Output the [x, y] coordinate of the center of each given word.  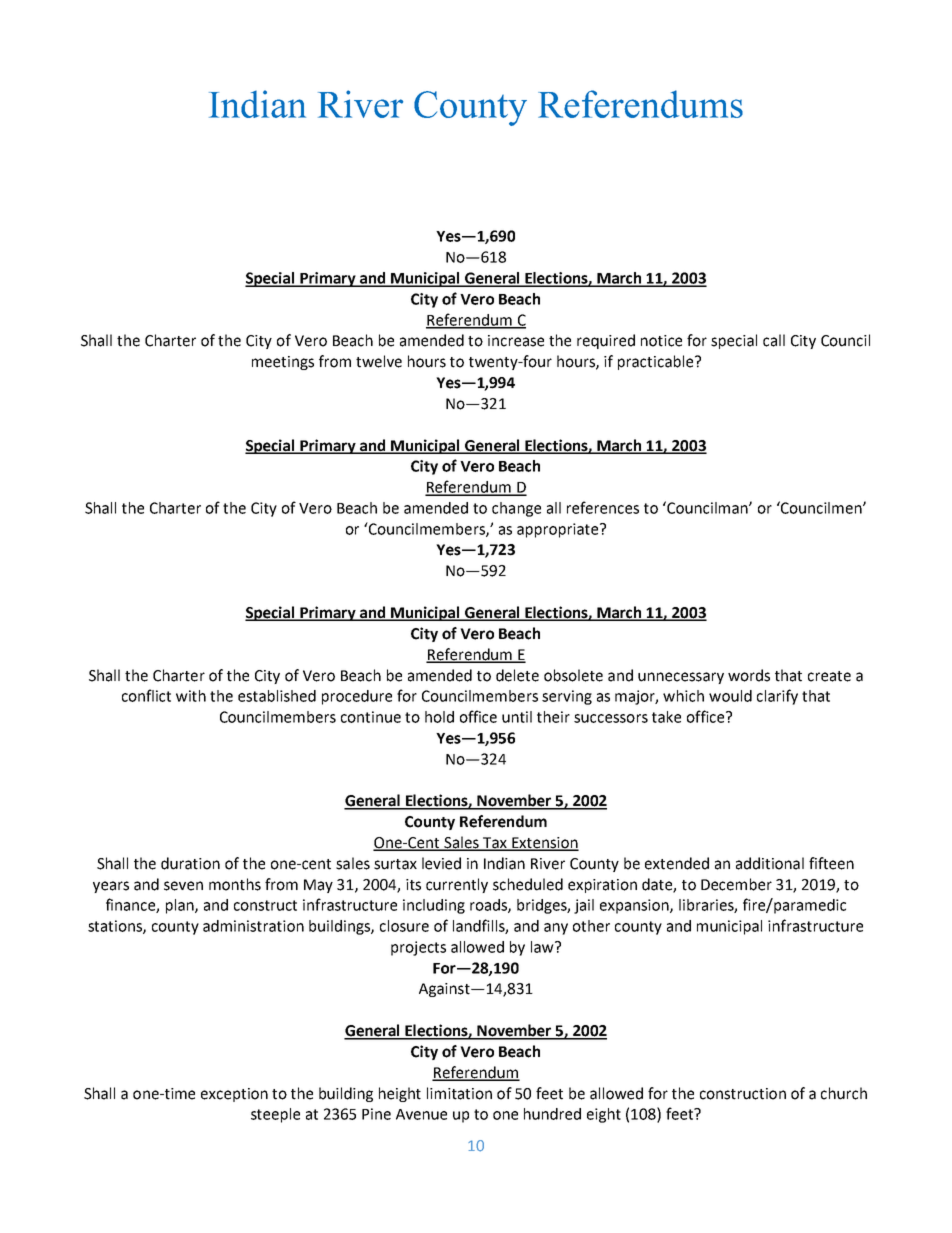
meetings [283, 363]
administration [253, 926]
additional [770, 863]
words [749, 675]
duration [190, 863]
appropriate [559, 530]
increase [516, 341]
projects [418, 948]
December [736, 884]
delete [517, 675]
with [191, 696]
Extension [544, 844]
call [774, 340]
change [516, 509]
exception [234, 1095]
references [603, 507]
